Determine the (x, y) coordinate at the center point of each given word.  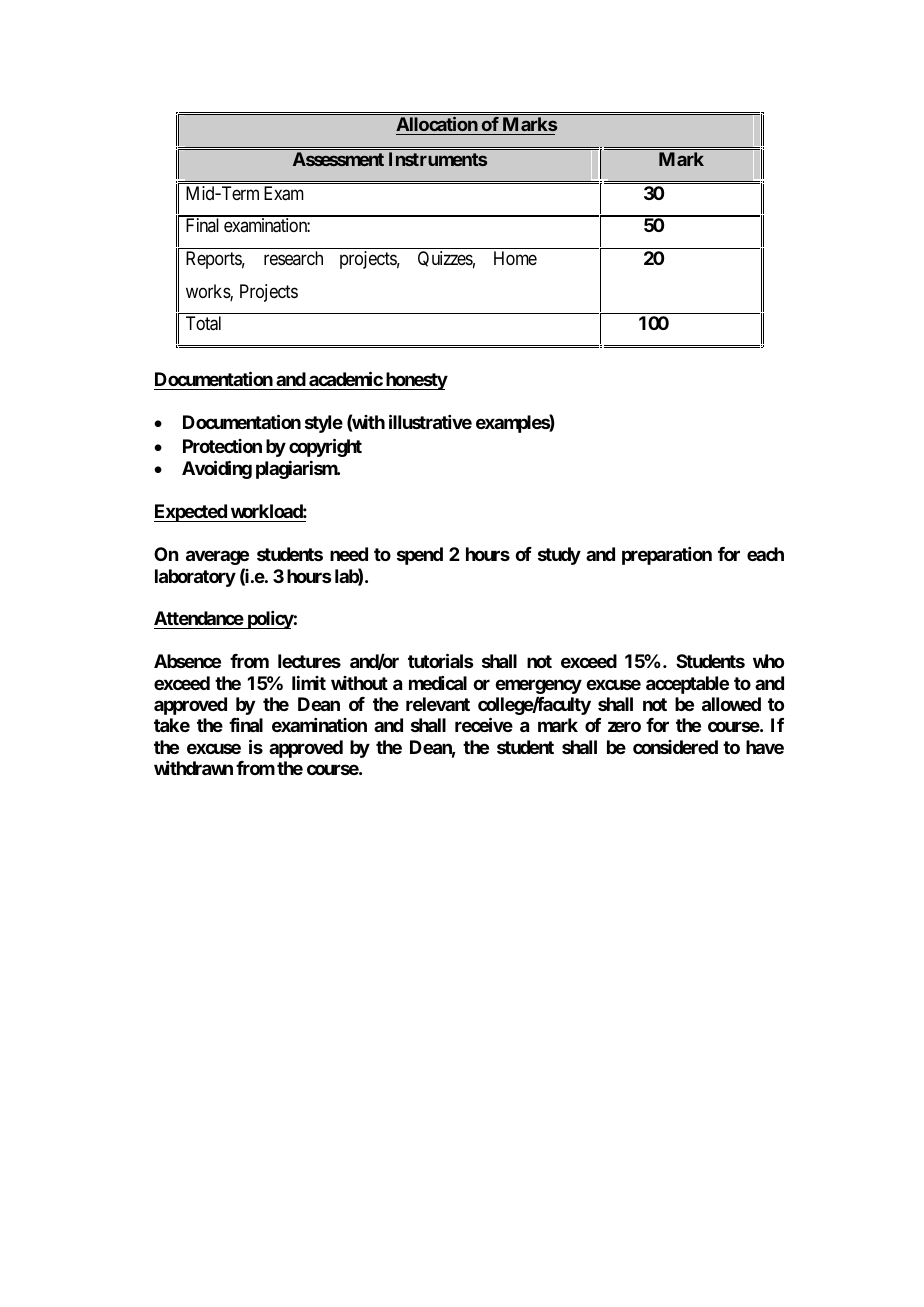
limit (309, 683)
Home (515, 258)
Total (203, 323)
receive (484, 724)
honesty (416, 381)
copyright (325, 447)
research (293, 258)
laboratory (195, 578)
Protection (222, 446)
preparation (667, 556)
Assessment (338, 159)
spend (420, 556)
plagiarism (297, 470)
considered (675, 747)
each (765, 554)
